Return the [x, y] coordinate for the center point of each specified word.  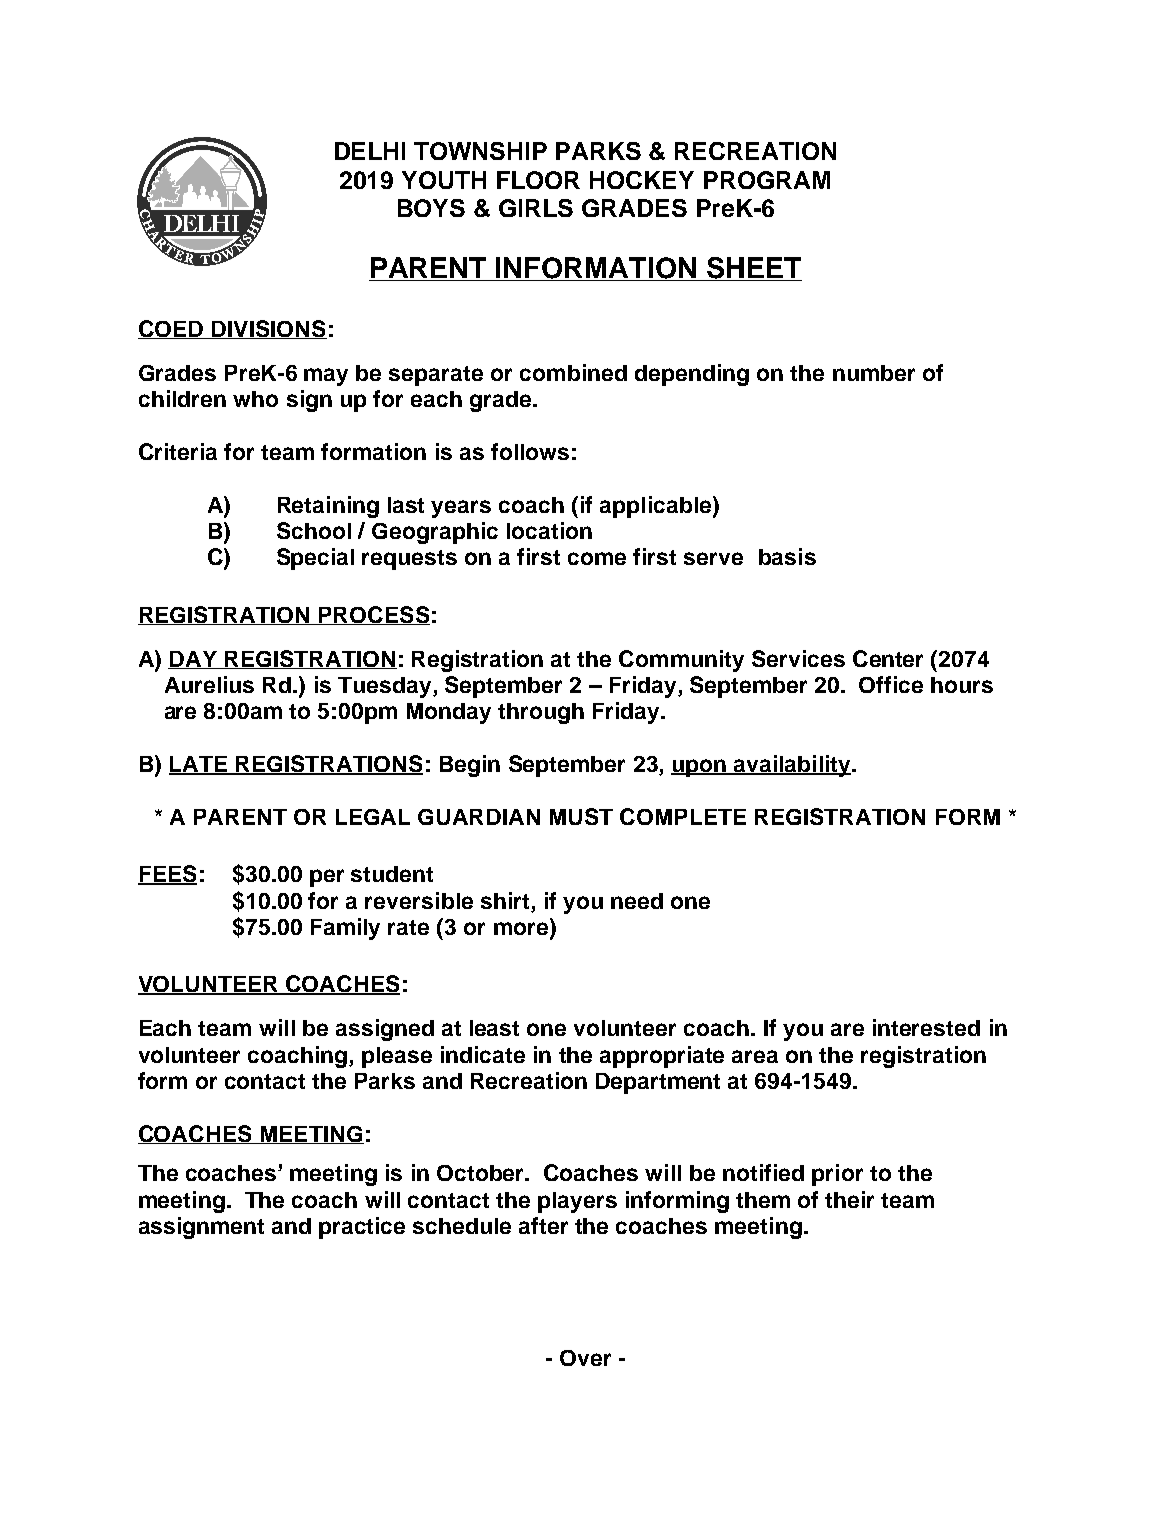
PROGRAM [767, 180]
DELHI [370, 151]
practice [362, 1228]
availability [792, 766]
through [541, 713]
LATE [199, 765]
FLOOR [538, 180]
